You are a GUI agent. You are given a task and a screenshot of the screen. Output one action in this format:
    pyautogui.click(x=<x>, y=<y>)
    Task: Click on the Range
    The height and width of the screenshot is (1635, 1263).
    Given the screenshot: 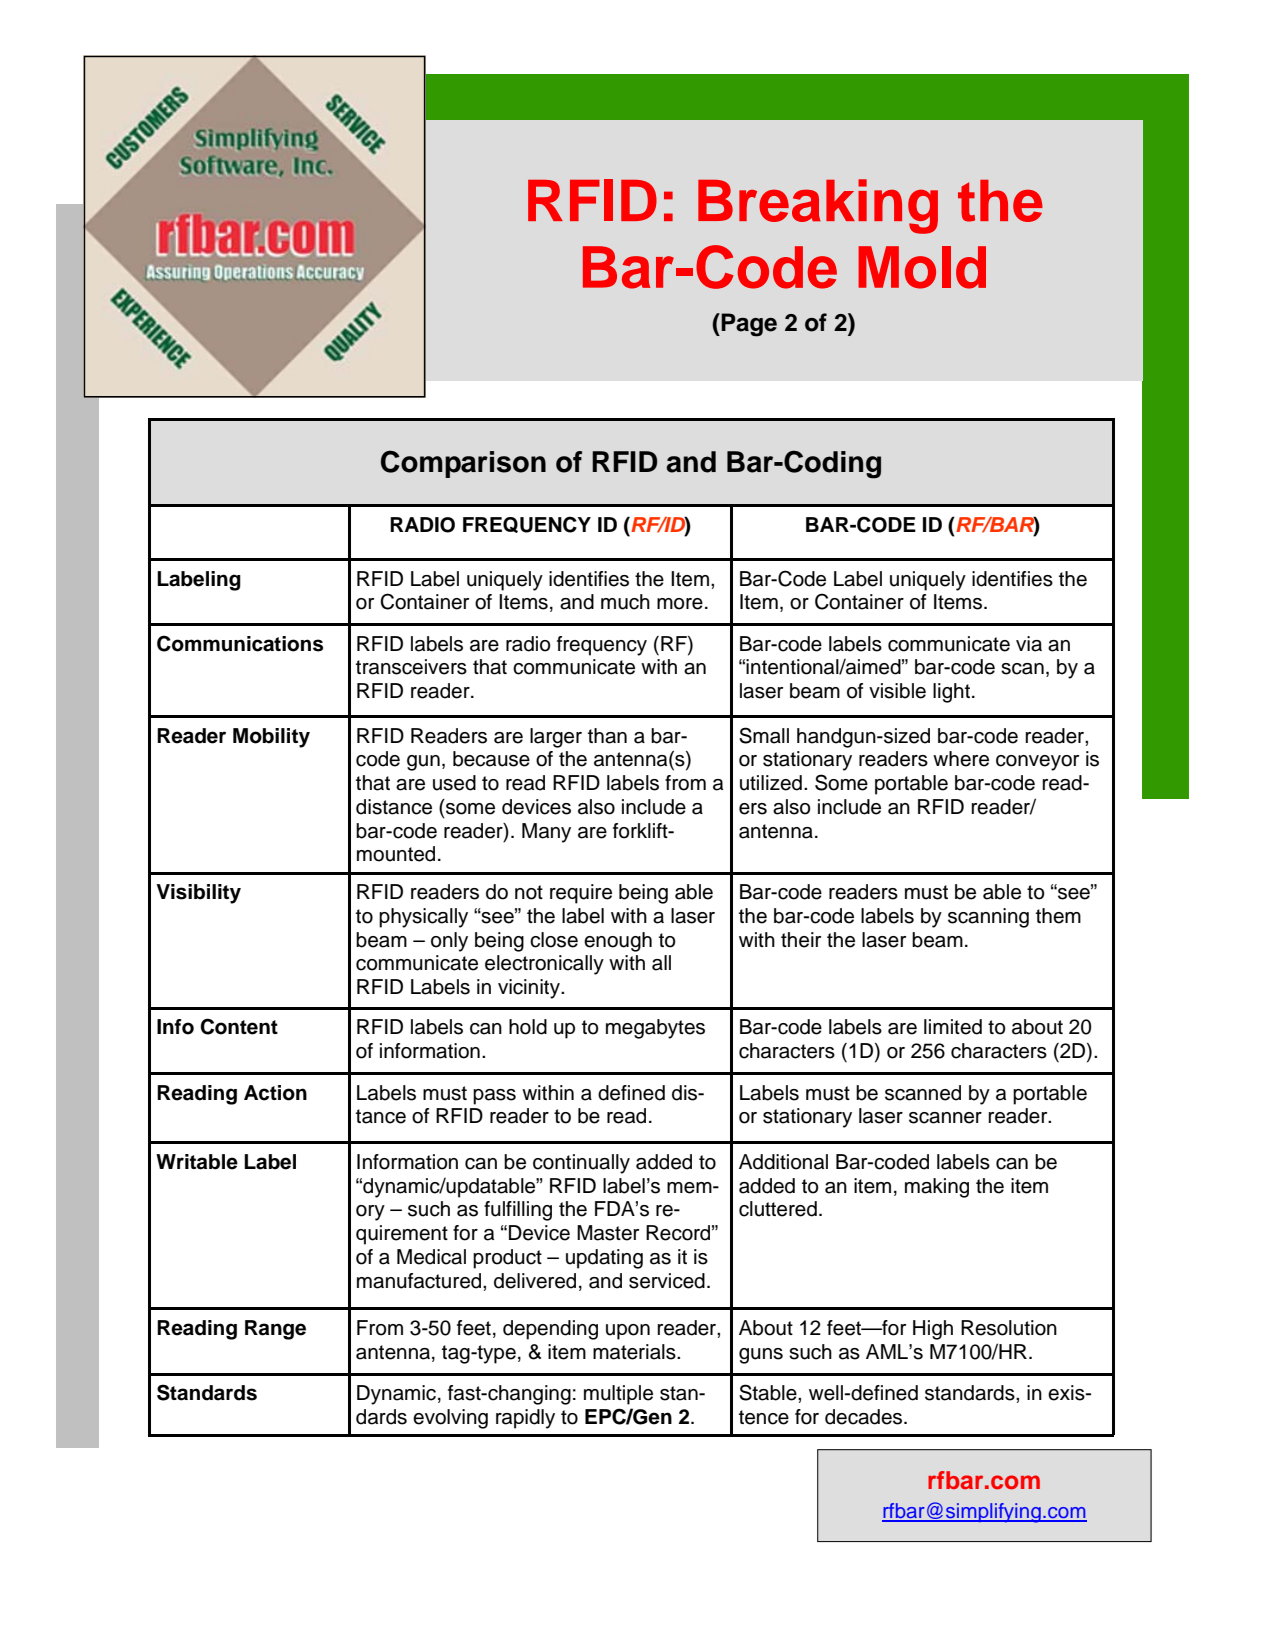 What is the action you would take?
    pyautogui.click(x=275, y=1330)
